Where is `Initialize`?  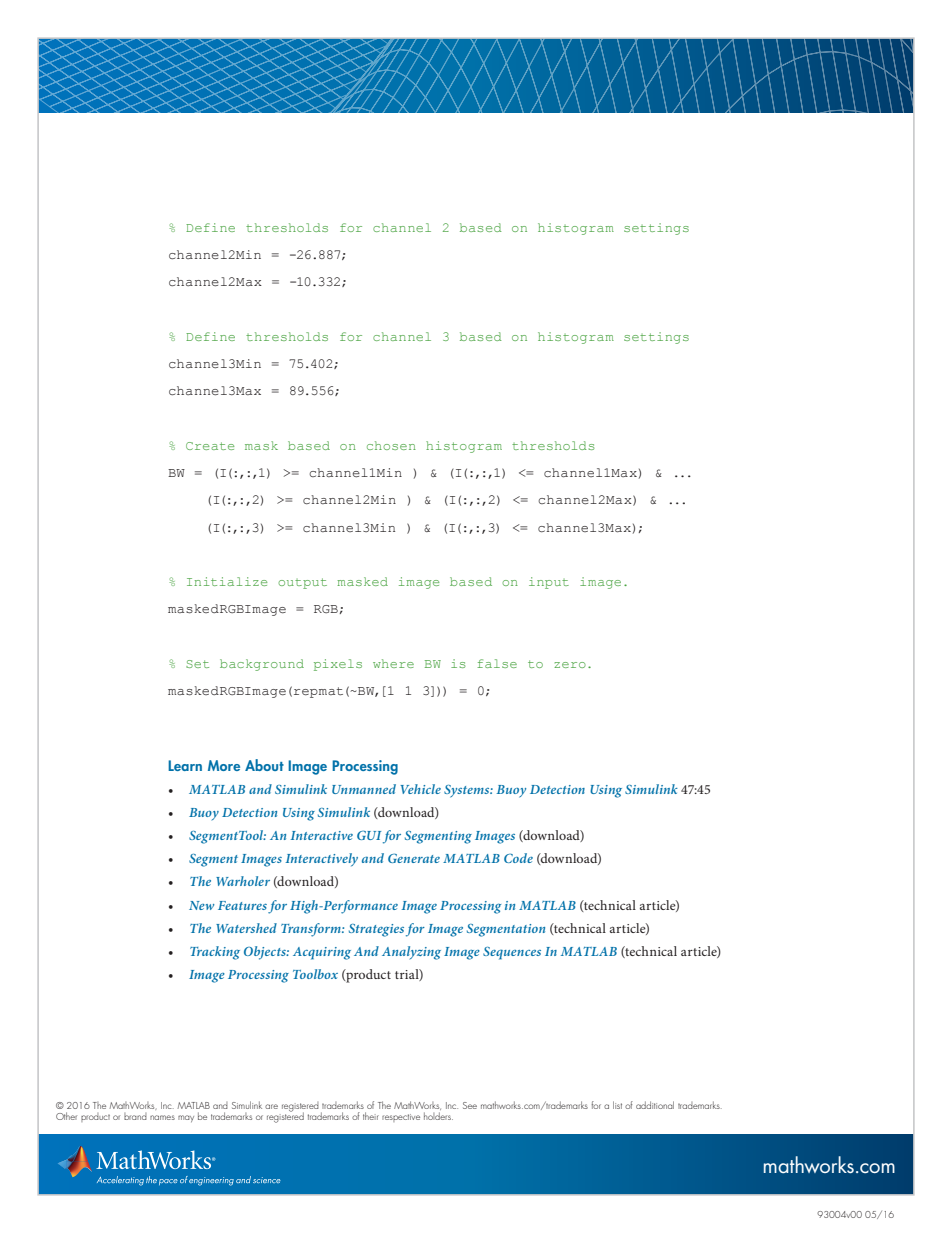 Initialize is located at coordinates (227, 581).
